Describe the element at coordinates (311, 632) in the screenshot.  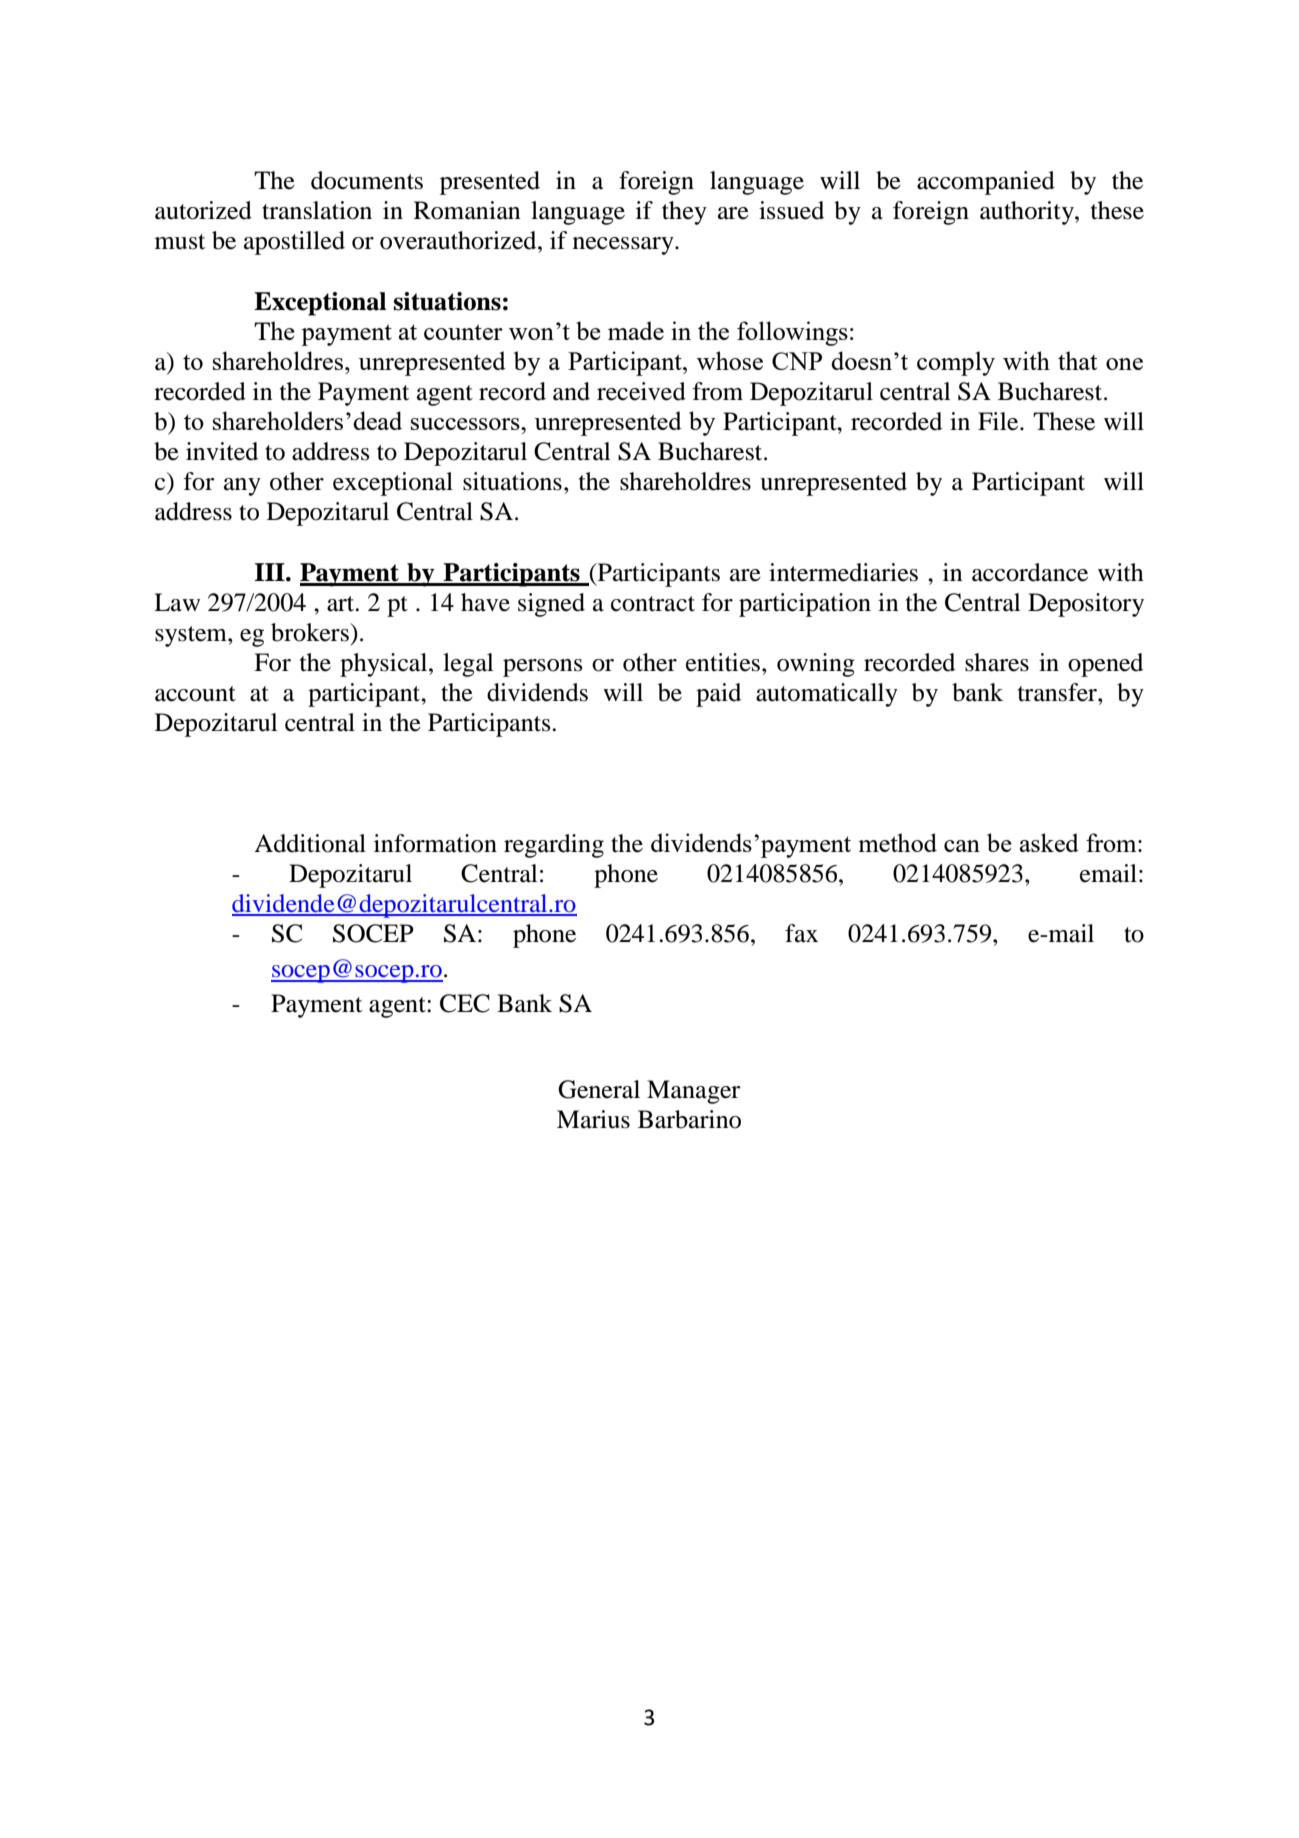
I see `brokers` at that location.
